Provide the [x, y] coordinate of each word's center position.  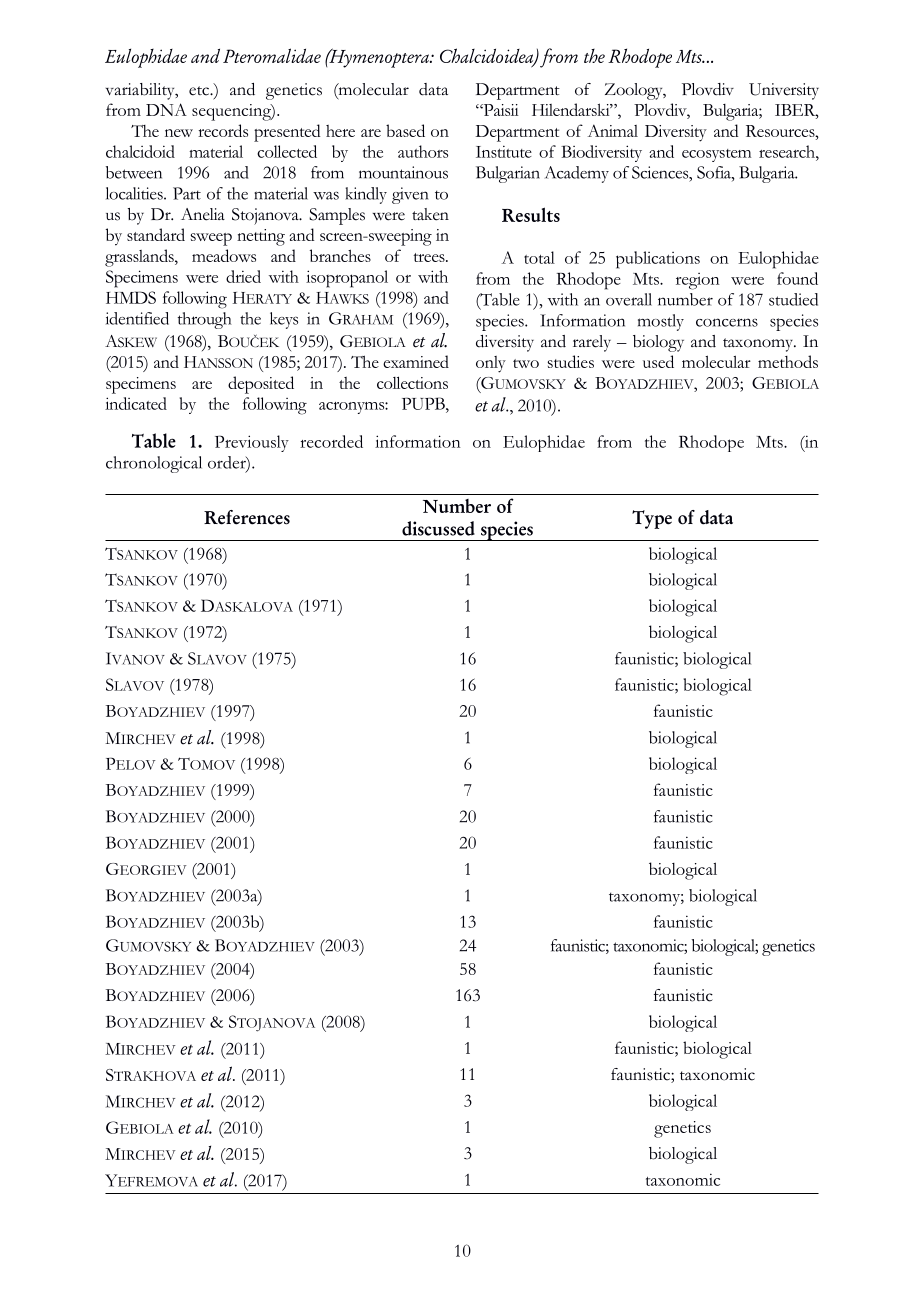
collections [412, 382]
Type [652, 519]
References [247, 517]
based [405, 130]
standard [156, 234]
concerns [727, 322]
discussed [438, 528]
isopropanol [347, 279]
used [658, 361]
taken [430, 214]
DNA [166, 109]
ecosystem [716, 155]
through [205, 320]
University [784, 91]
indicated [136, 403]
